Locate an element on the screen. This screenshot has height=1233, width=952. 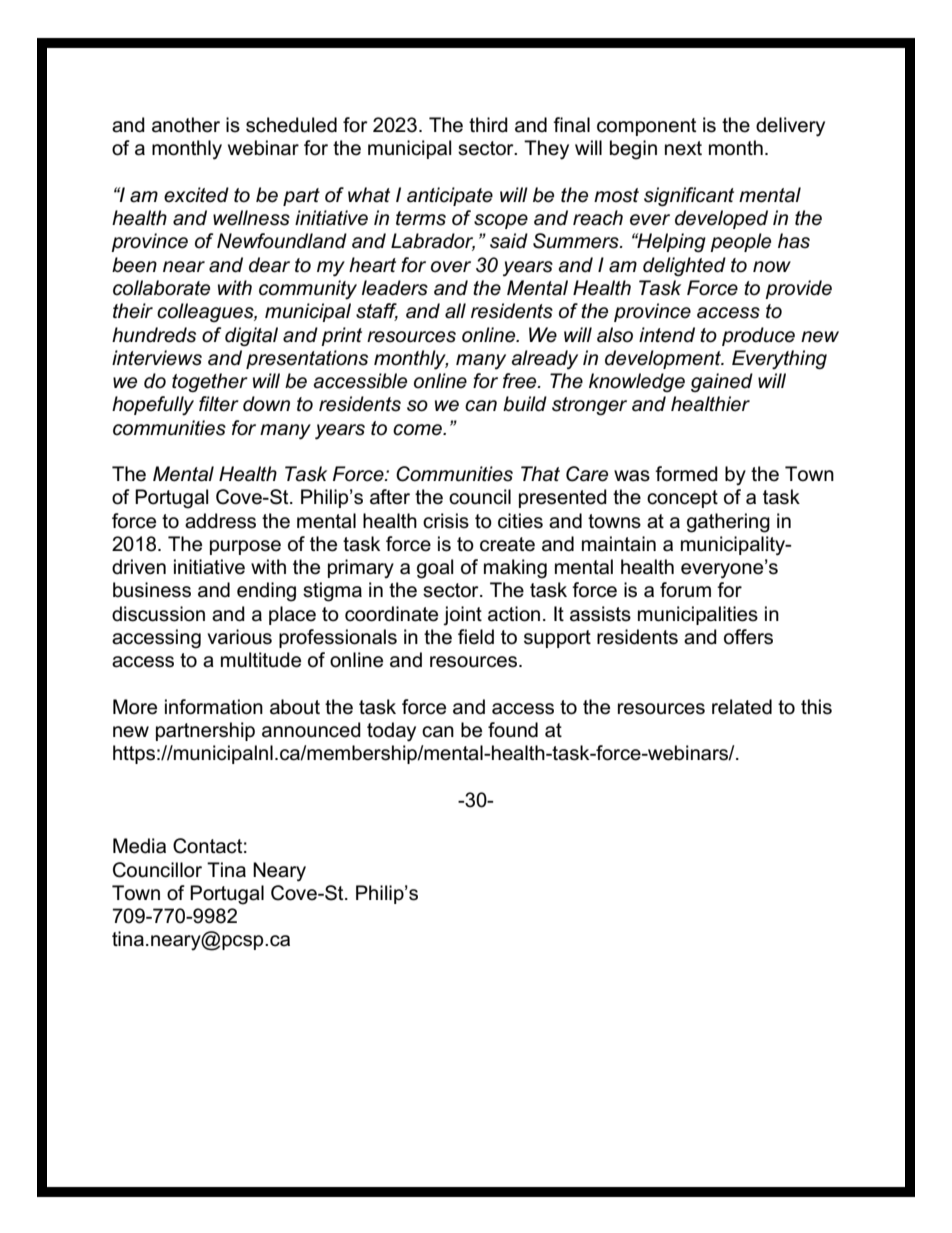
related is located at coordinates (742, 707).
